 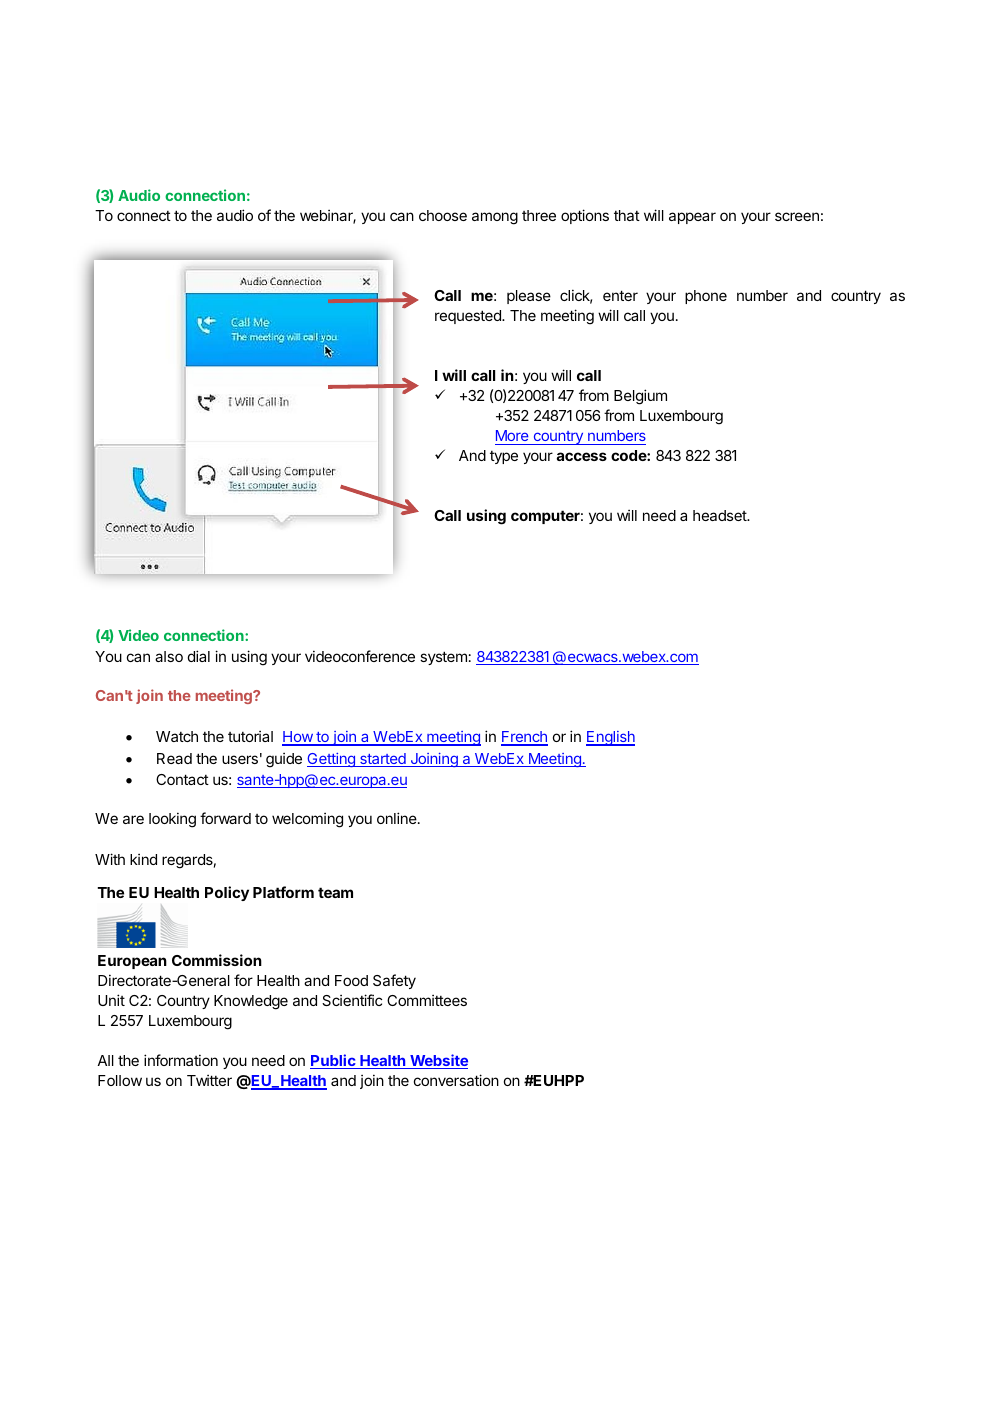 What do you see at coordinates (181, 1060) in the screenshot?
I see `information` at bounding box center [181, 1060].
